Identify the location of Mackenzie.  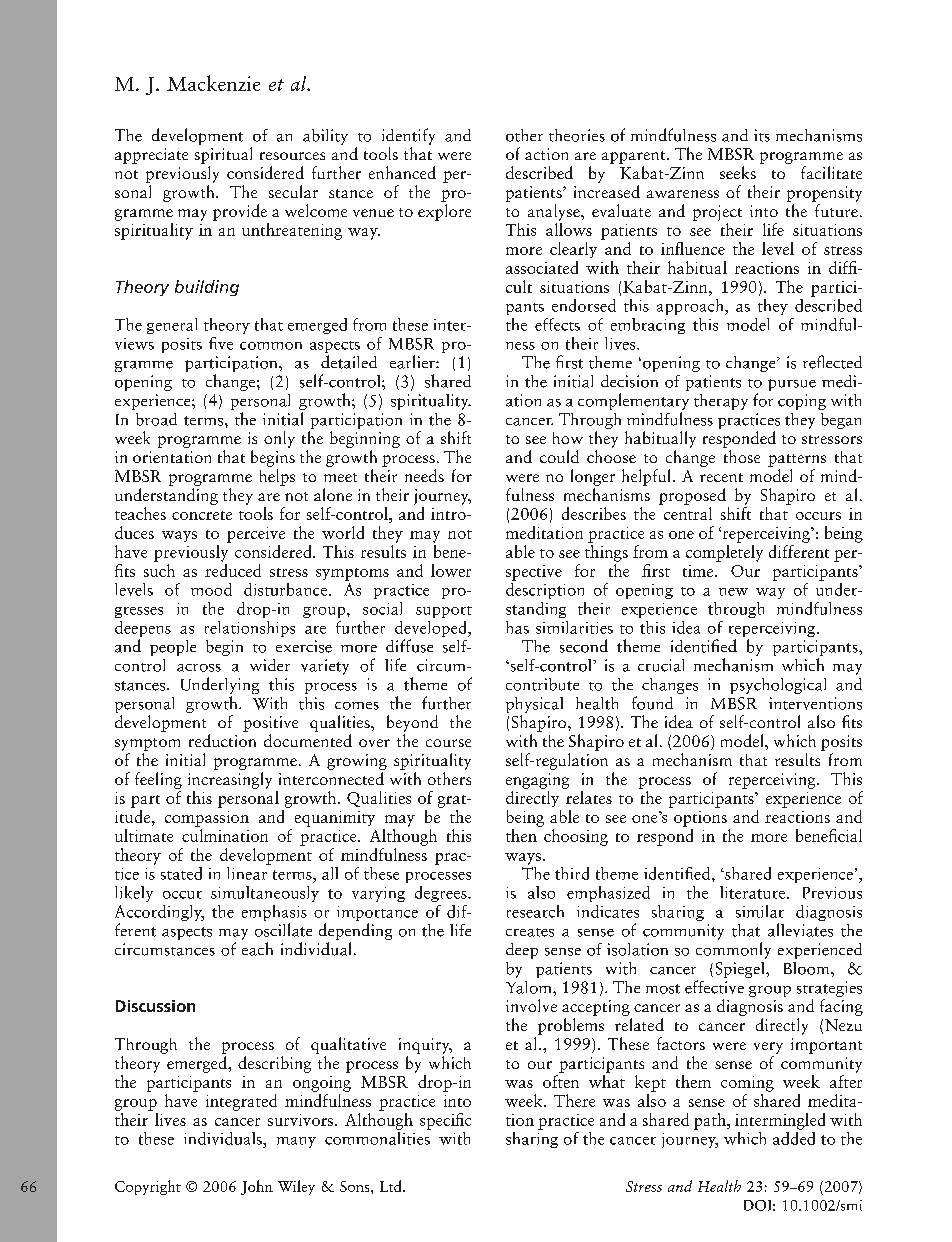
(213, 83).
